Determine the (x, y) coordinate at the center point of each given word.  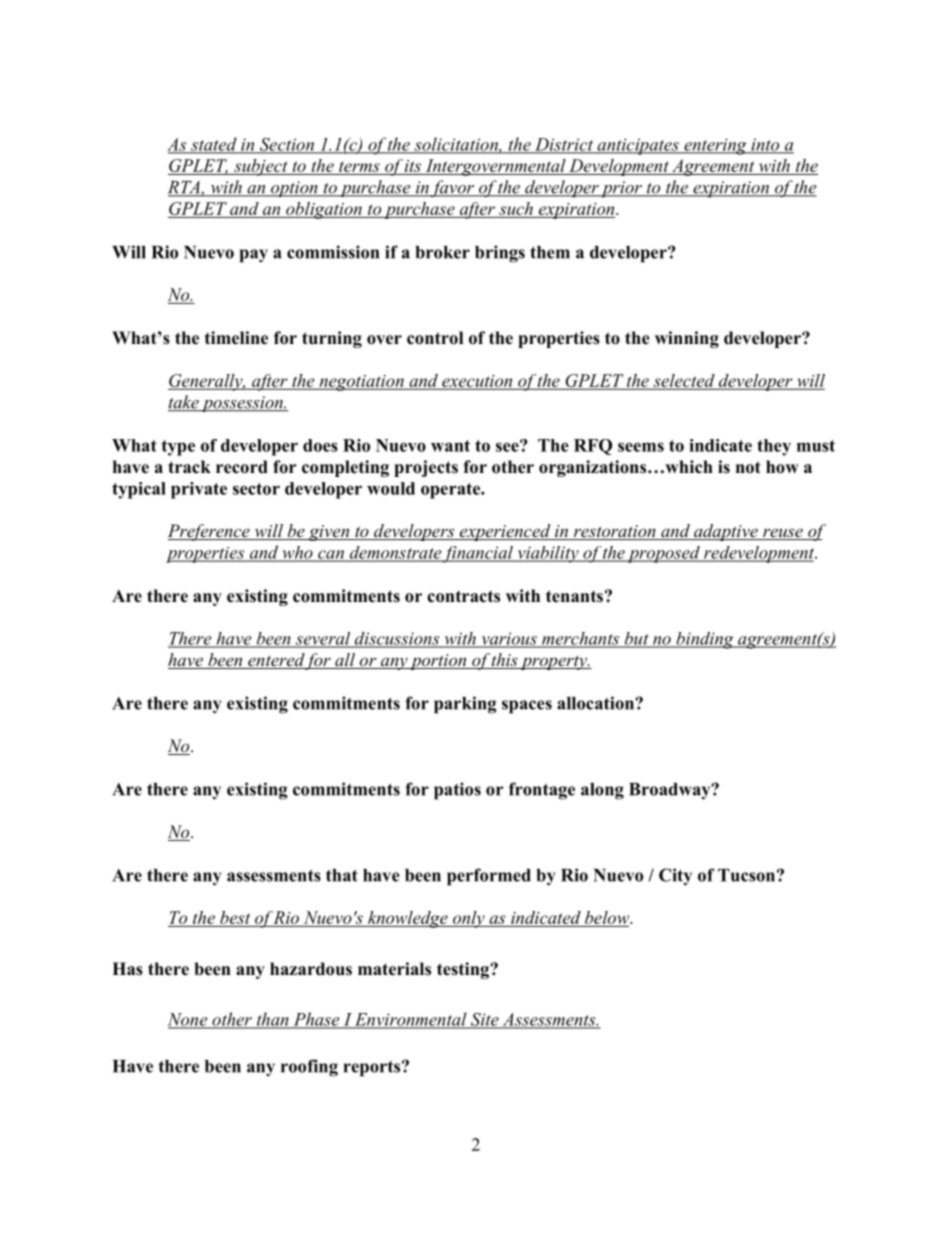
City (675, 877)
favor (453, 189)
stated (214, 145)
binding (705, 640)
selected (684, 381)
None (189, 1020)
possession (242, 404)
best (235, 917)
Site (484, 1020)
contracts (463, 597)
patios (457, 791)
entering (715, 146)
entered (275, 661)
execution (477, 382)
